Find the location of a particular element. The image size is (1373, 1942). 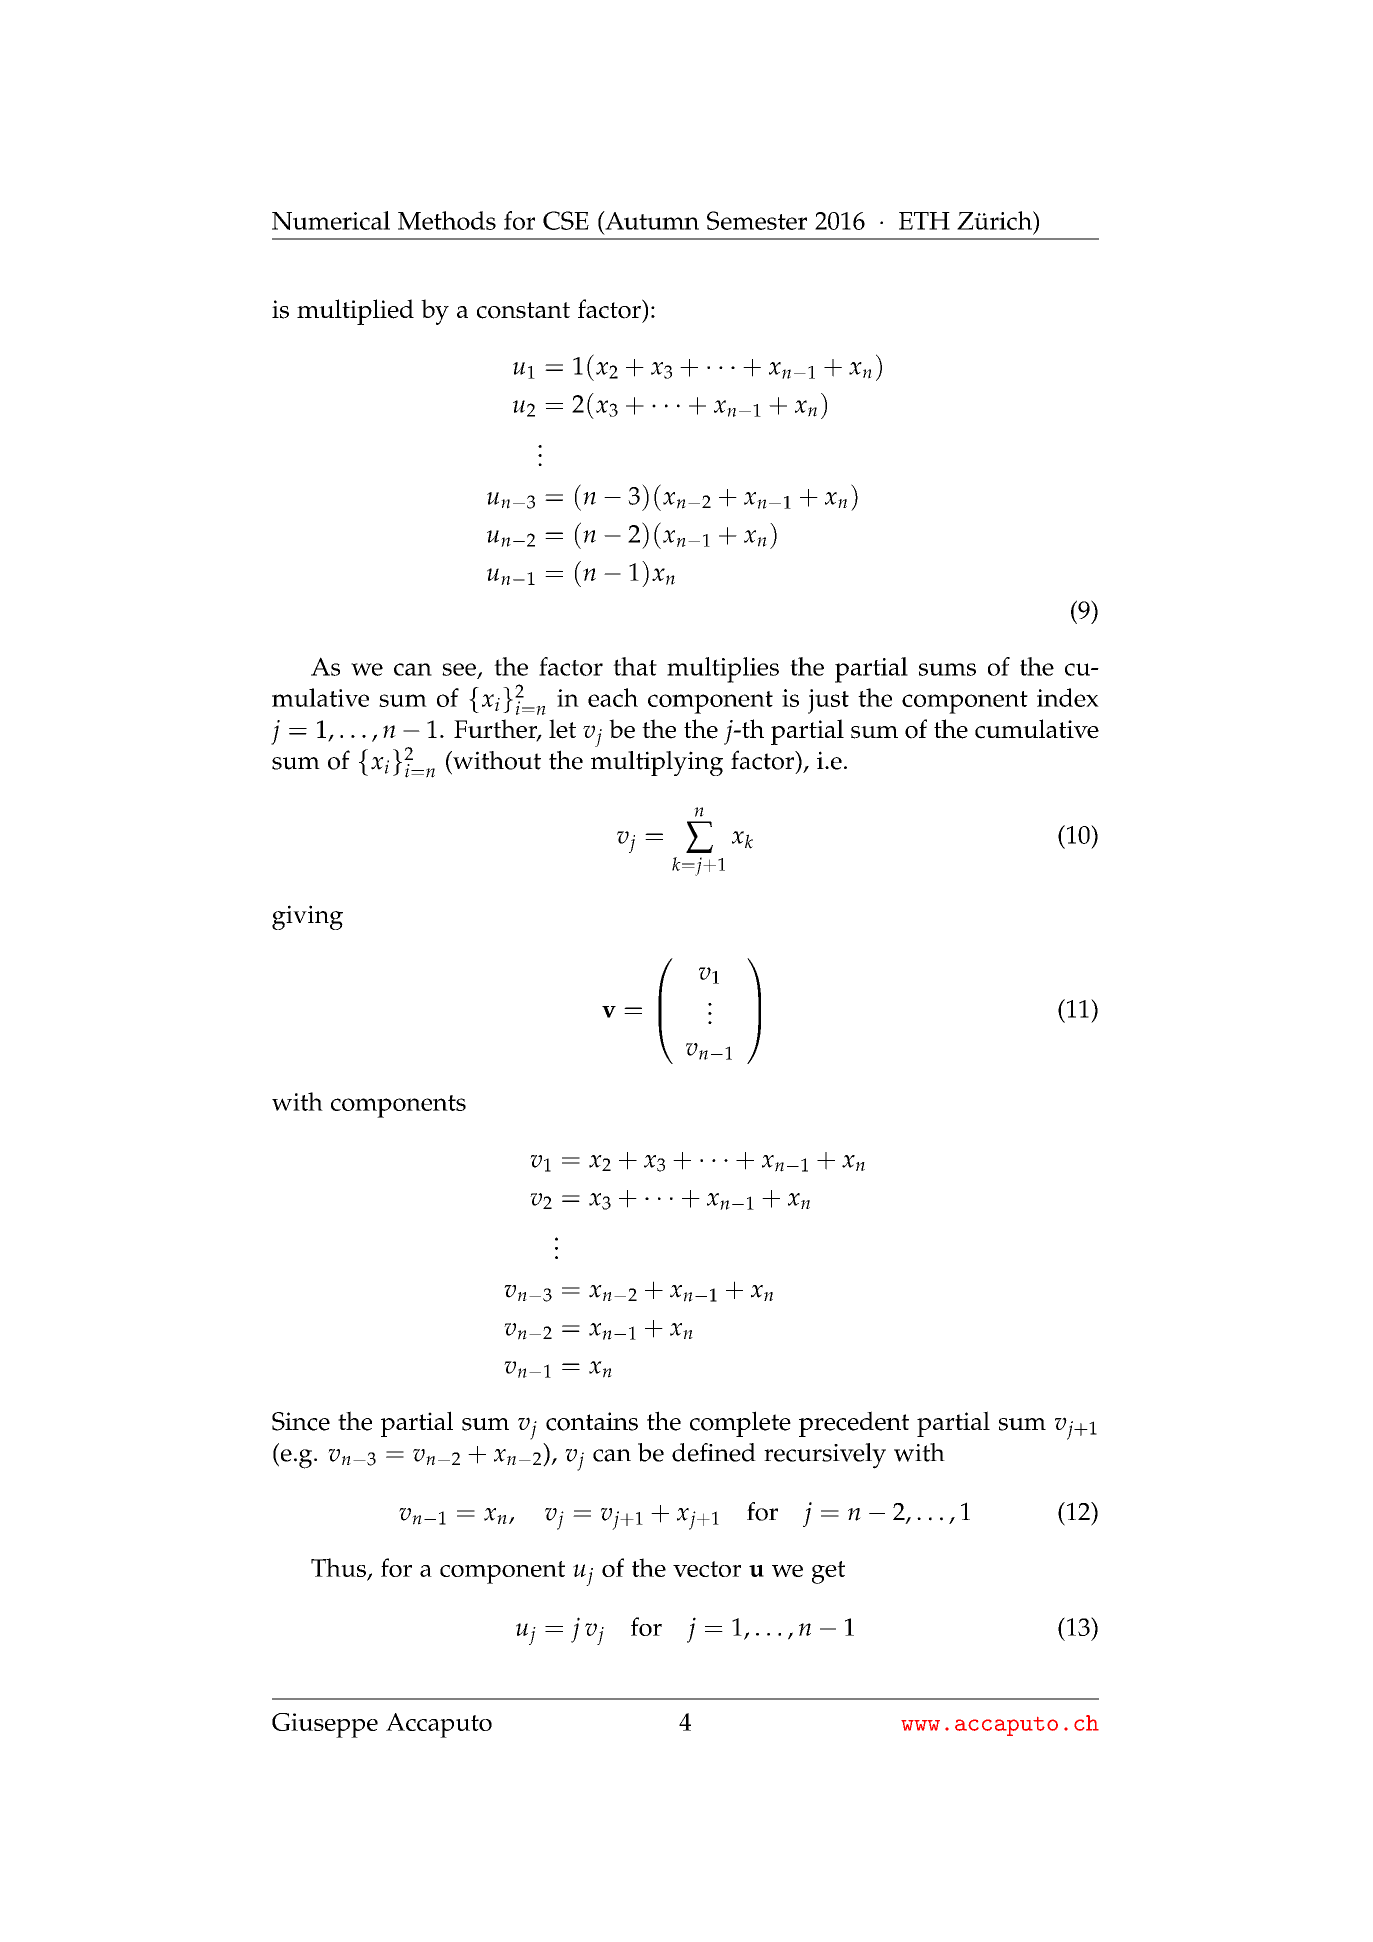

multiplied is located at coordinates (355, 312).
